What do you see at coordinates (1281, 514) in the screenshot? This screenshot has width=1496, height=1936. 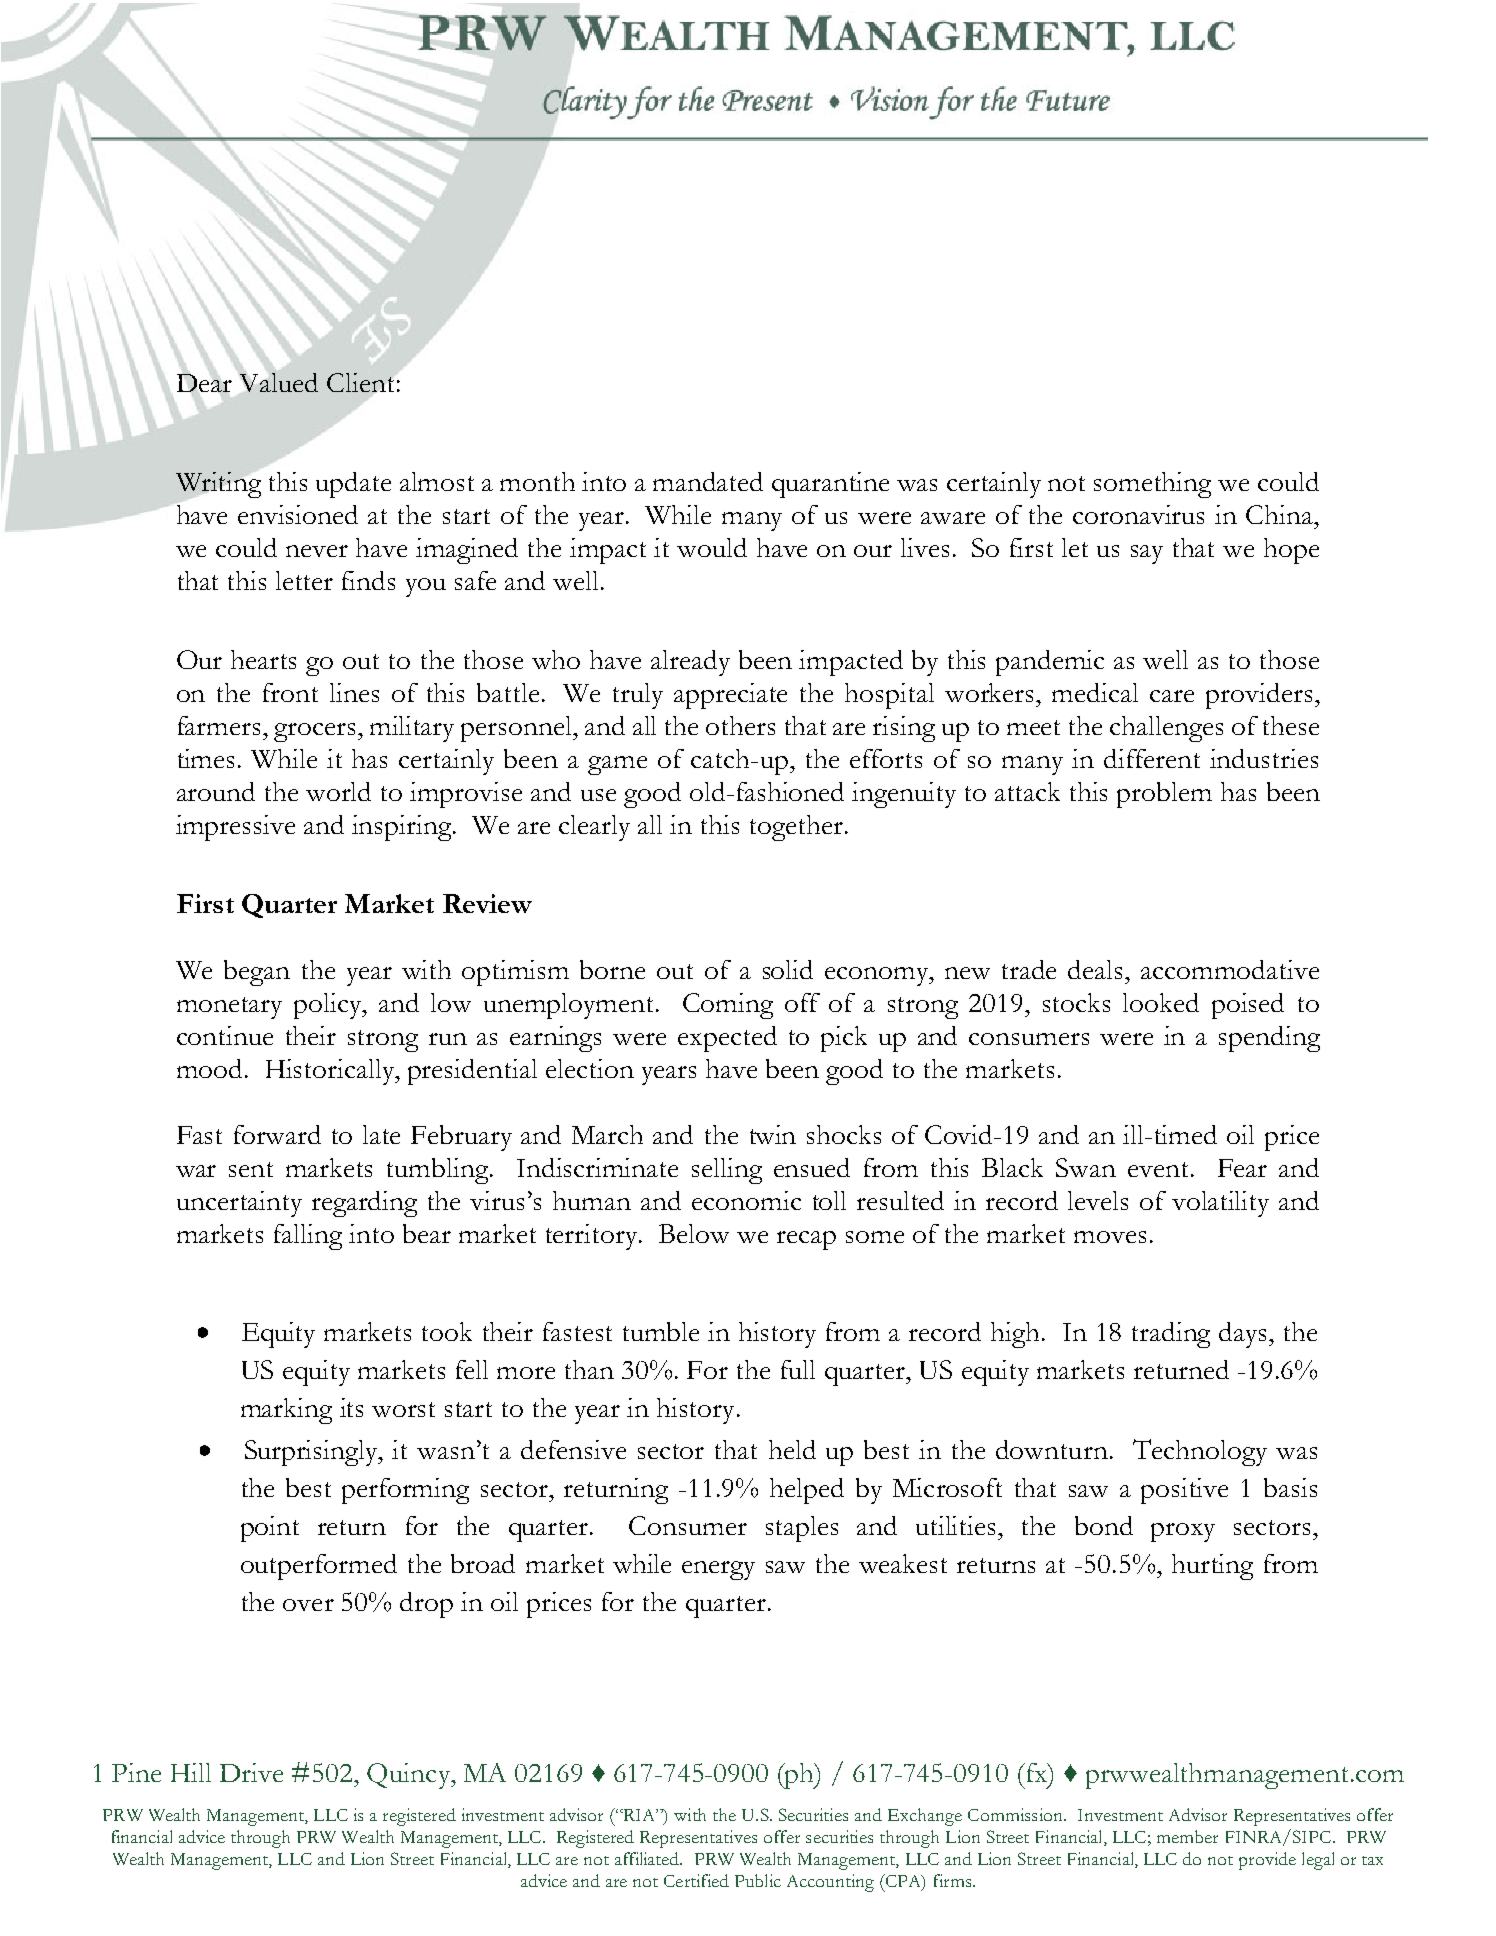 I see `China` at bounding box center [1281, 514].
